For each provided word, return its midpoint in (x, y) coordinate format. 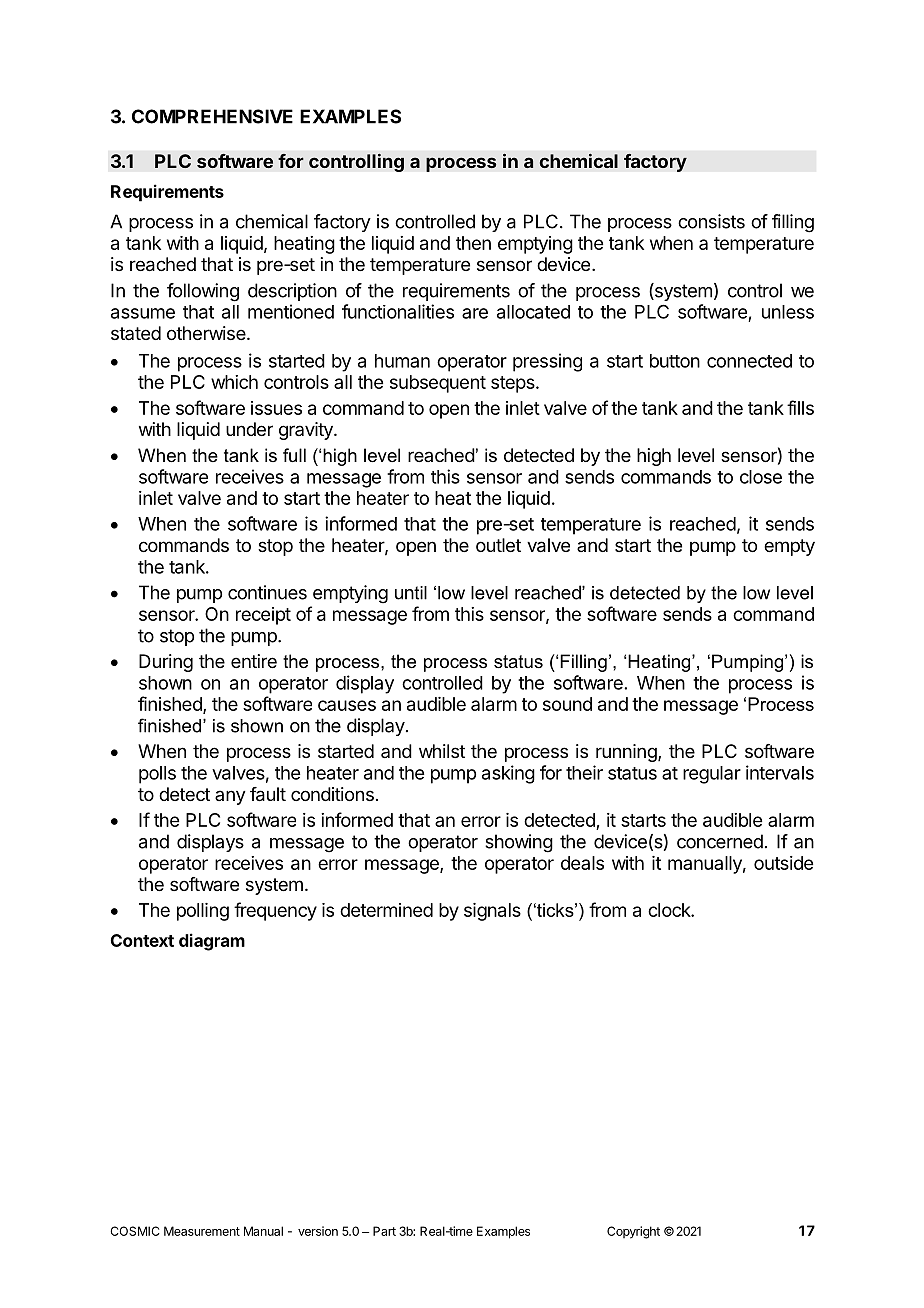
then (473, 243)
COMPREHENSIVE (212, 116)
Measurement (202, 1231)
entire (254, 661)
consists (711, 221)
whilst (442, 751)
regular (712, 775)
